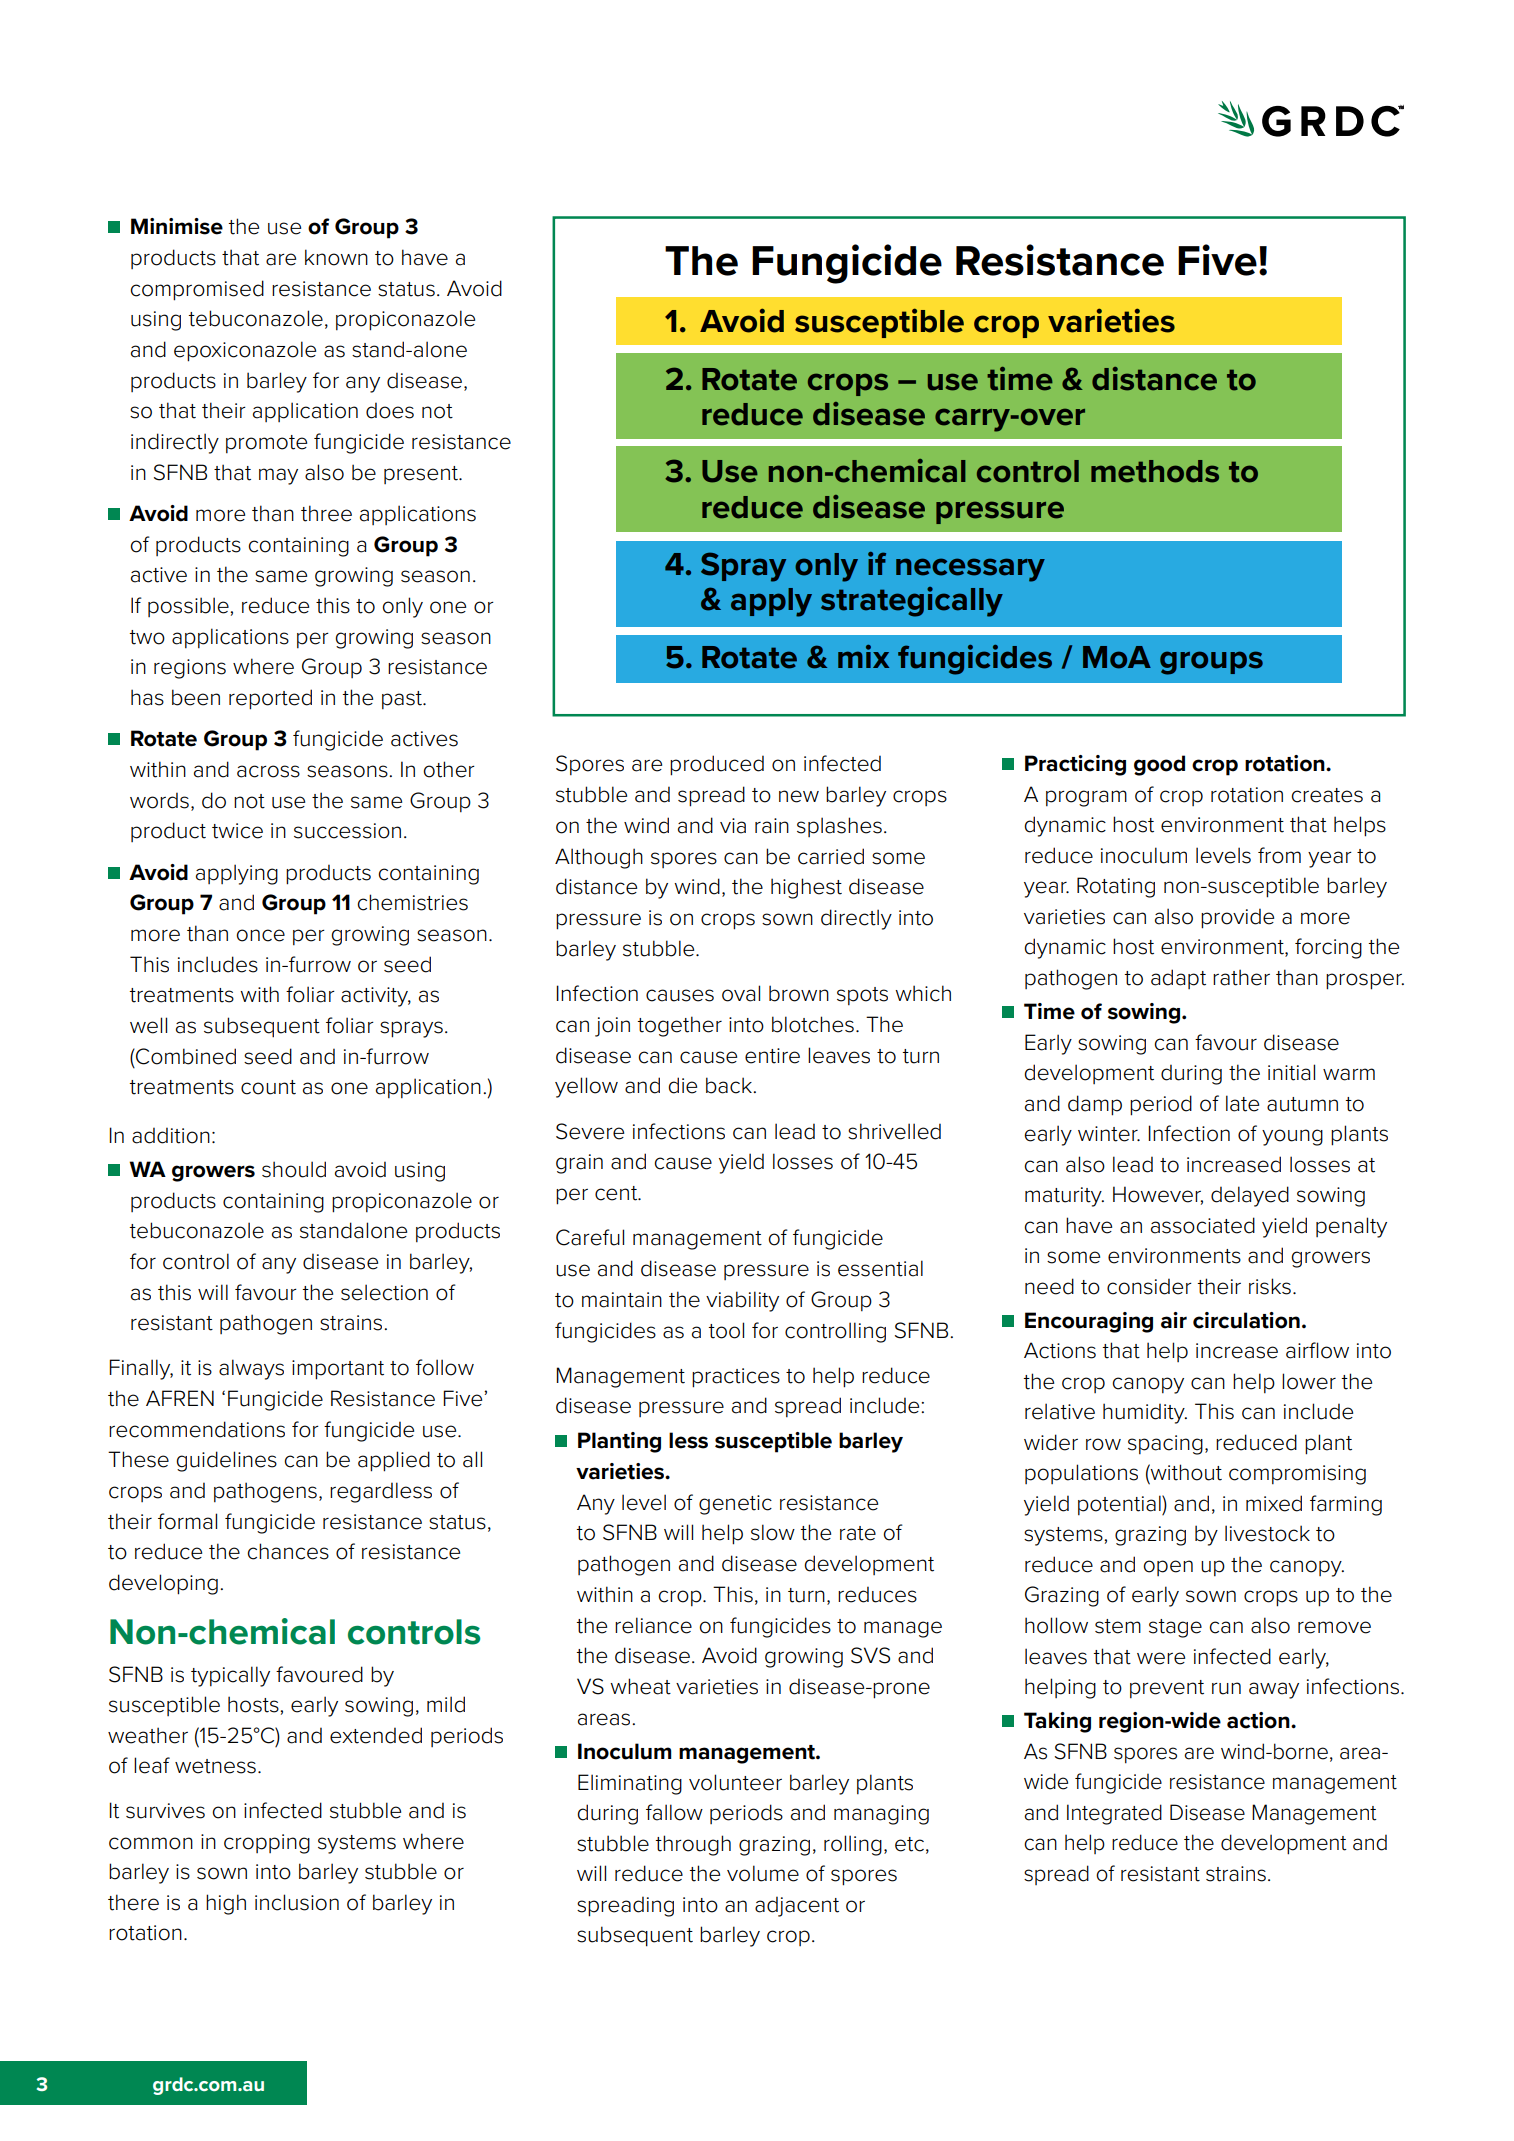  I want to click on tool, so click(726, 1330).
